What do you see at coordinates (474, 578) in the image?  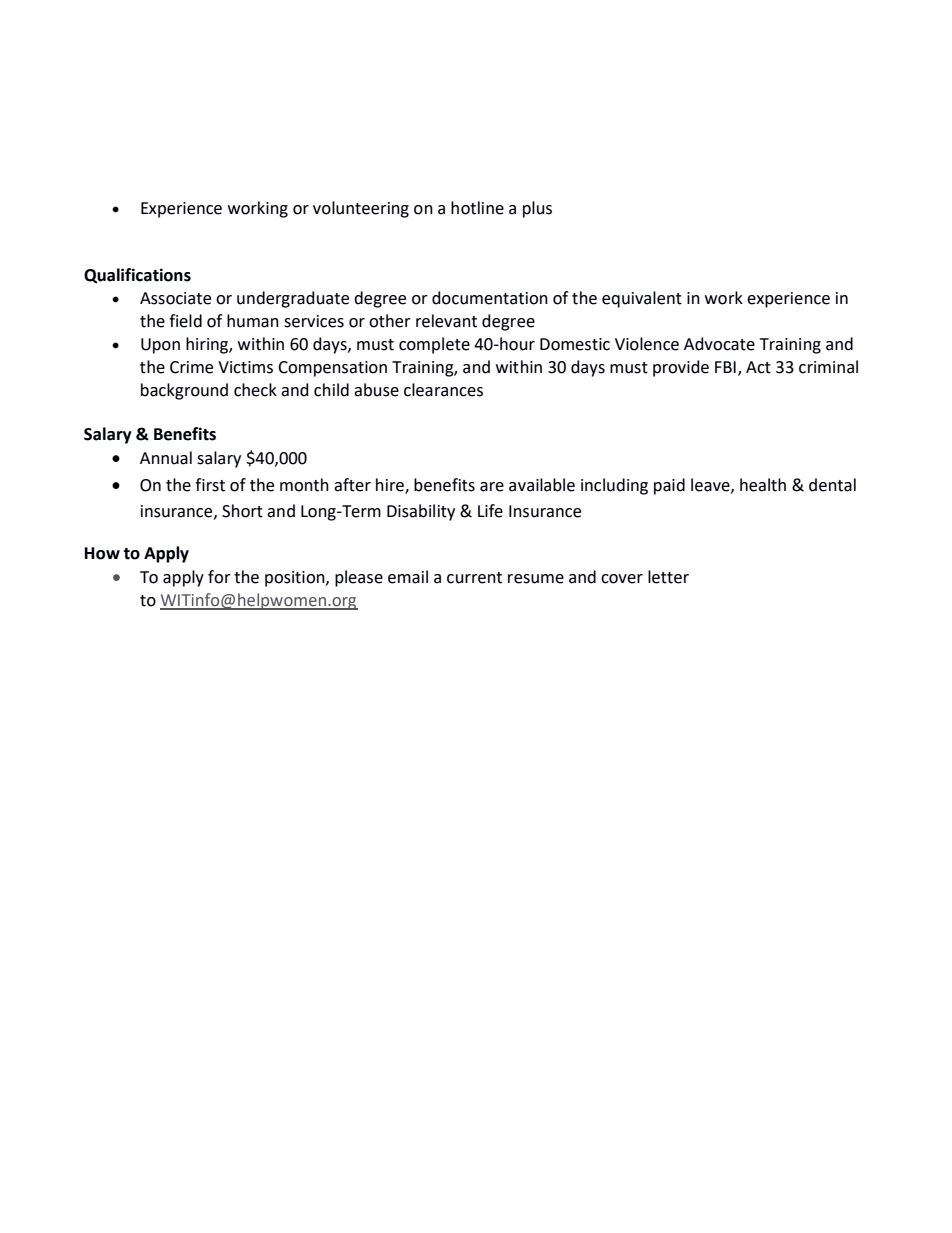 I see `current` at bounding box center [474, 578].
